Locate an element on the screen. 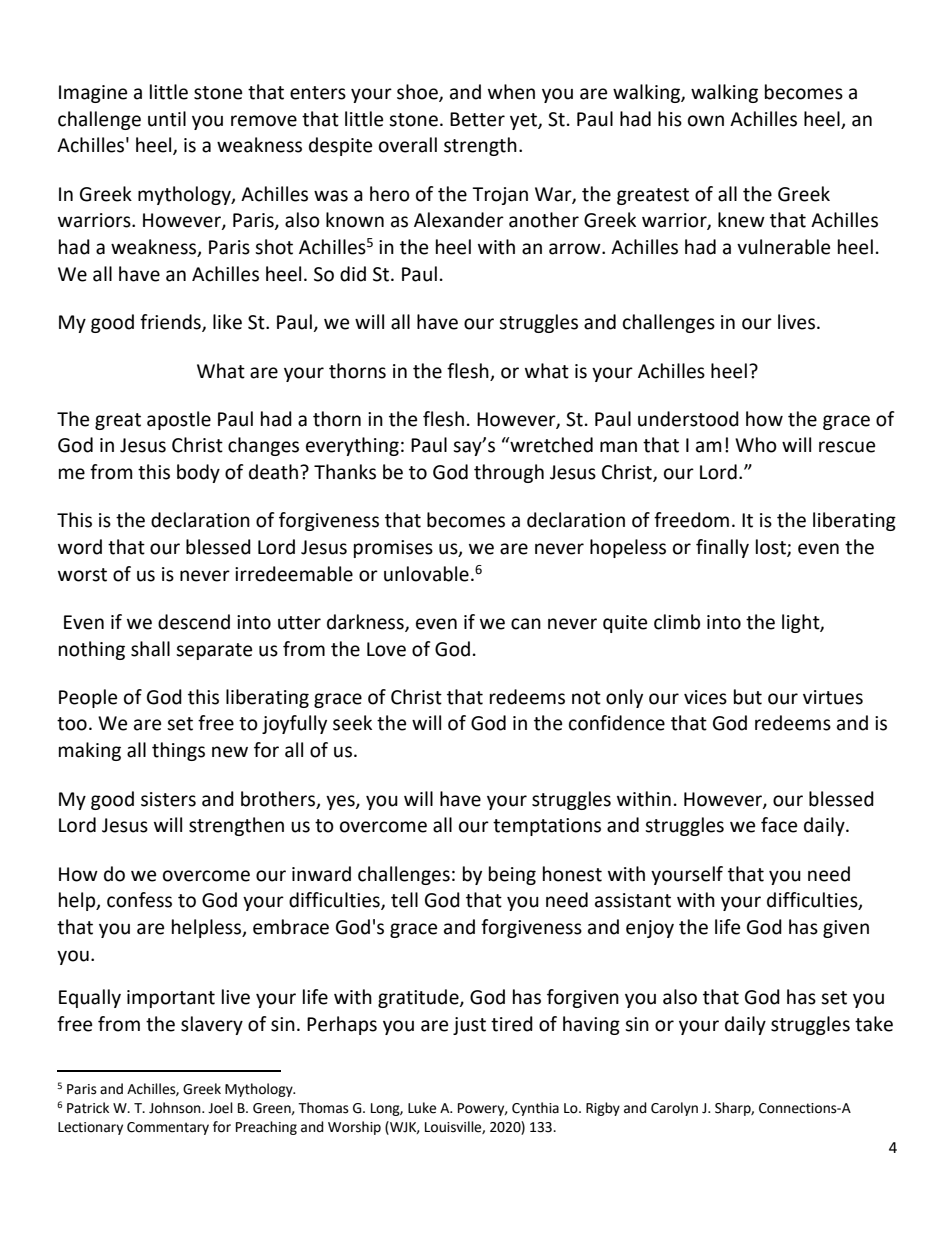 This screenshot has width=952, height=1233. Luke is located at coordinates (422, 1108).
